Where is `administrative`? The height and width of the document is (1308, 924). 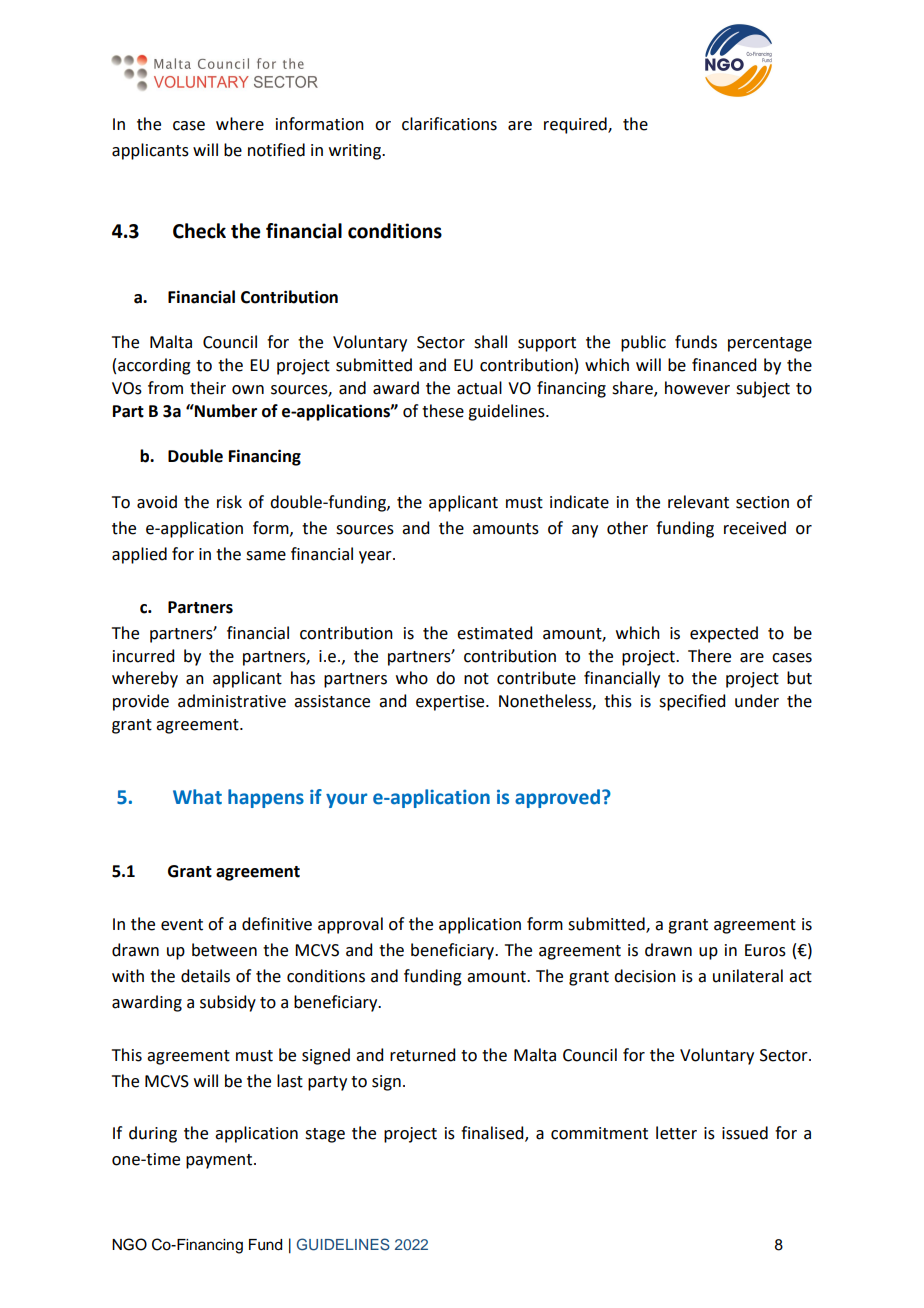
administrative is located at coordinates (232, 701).
